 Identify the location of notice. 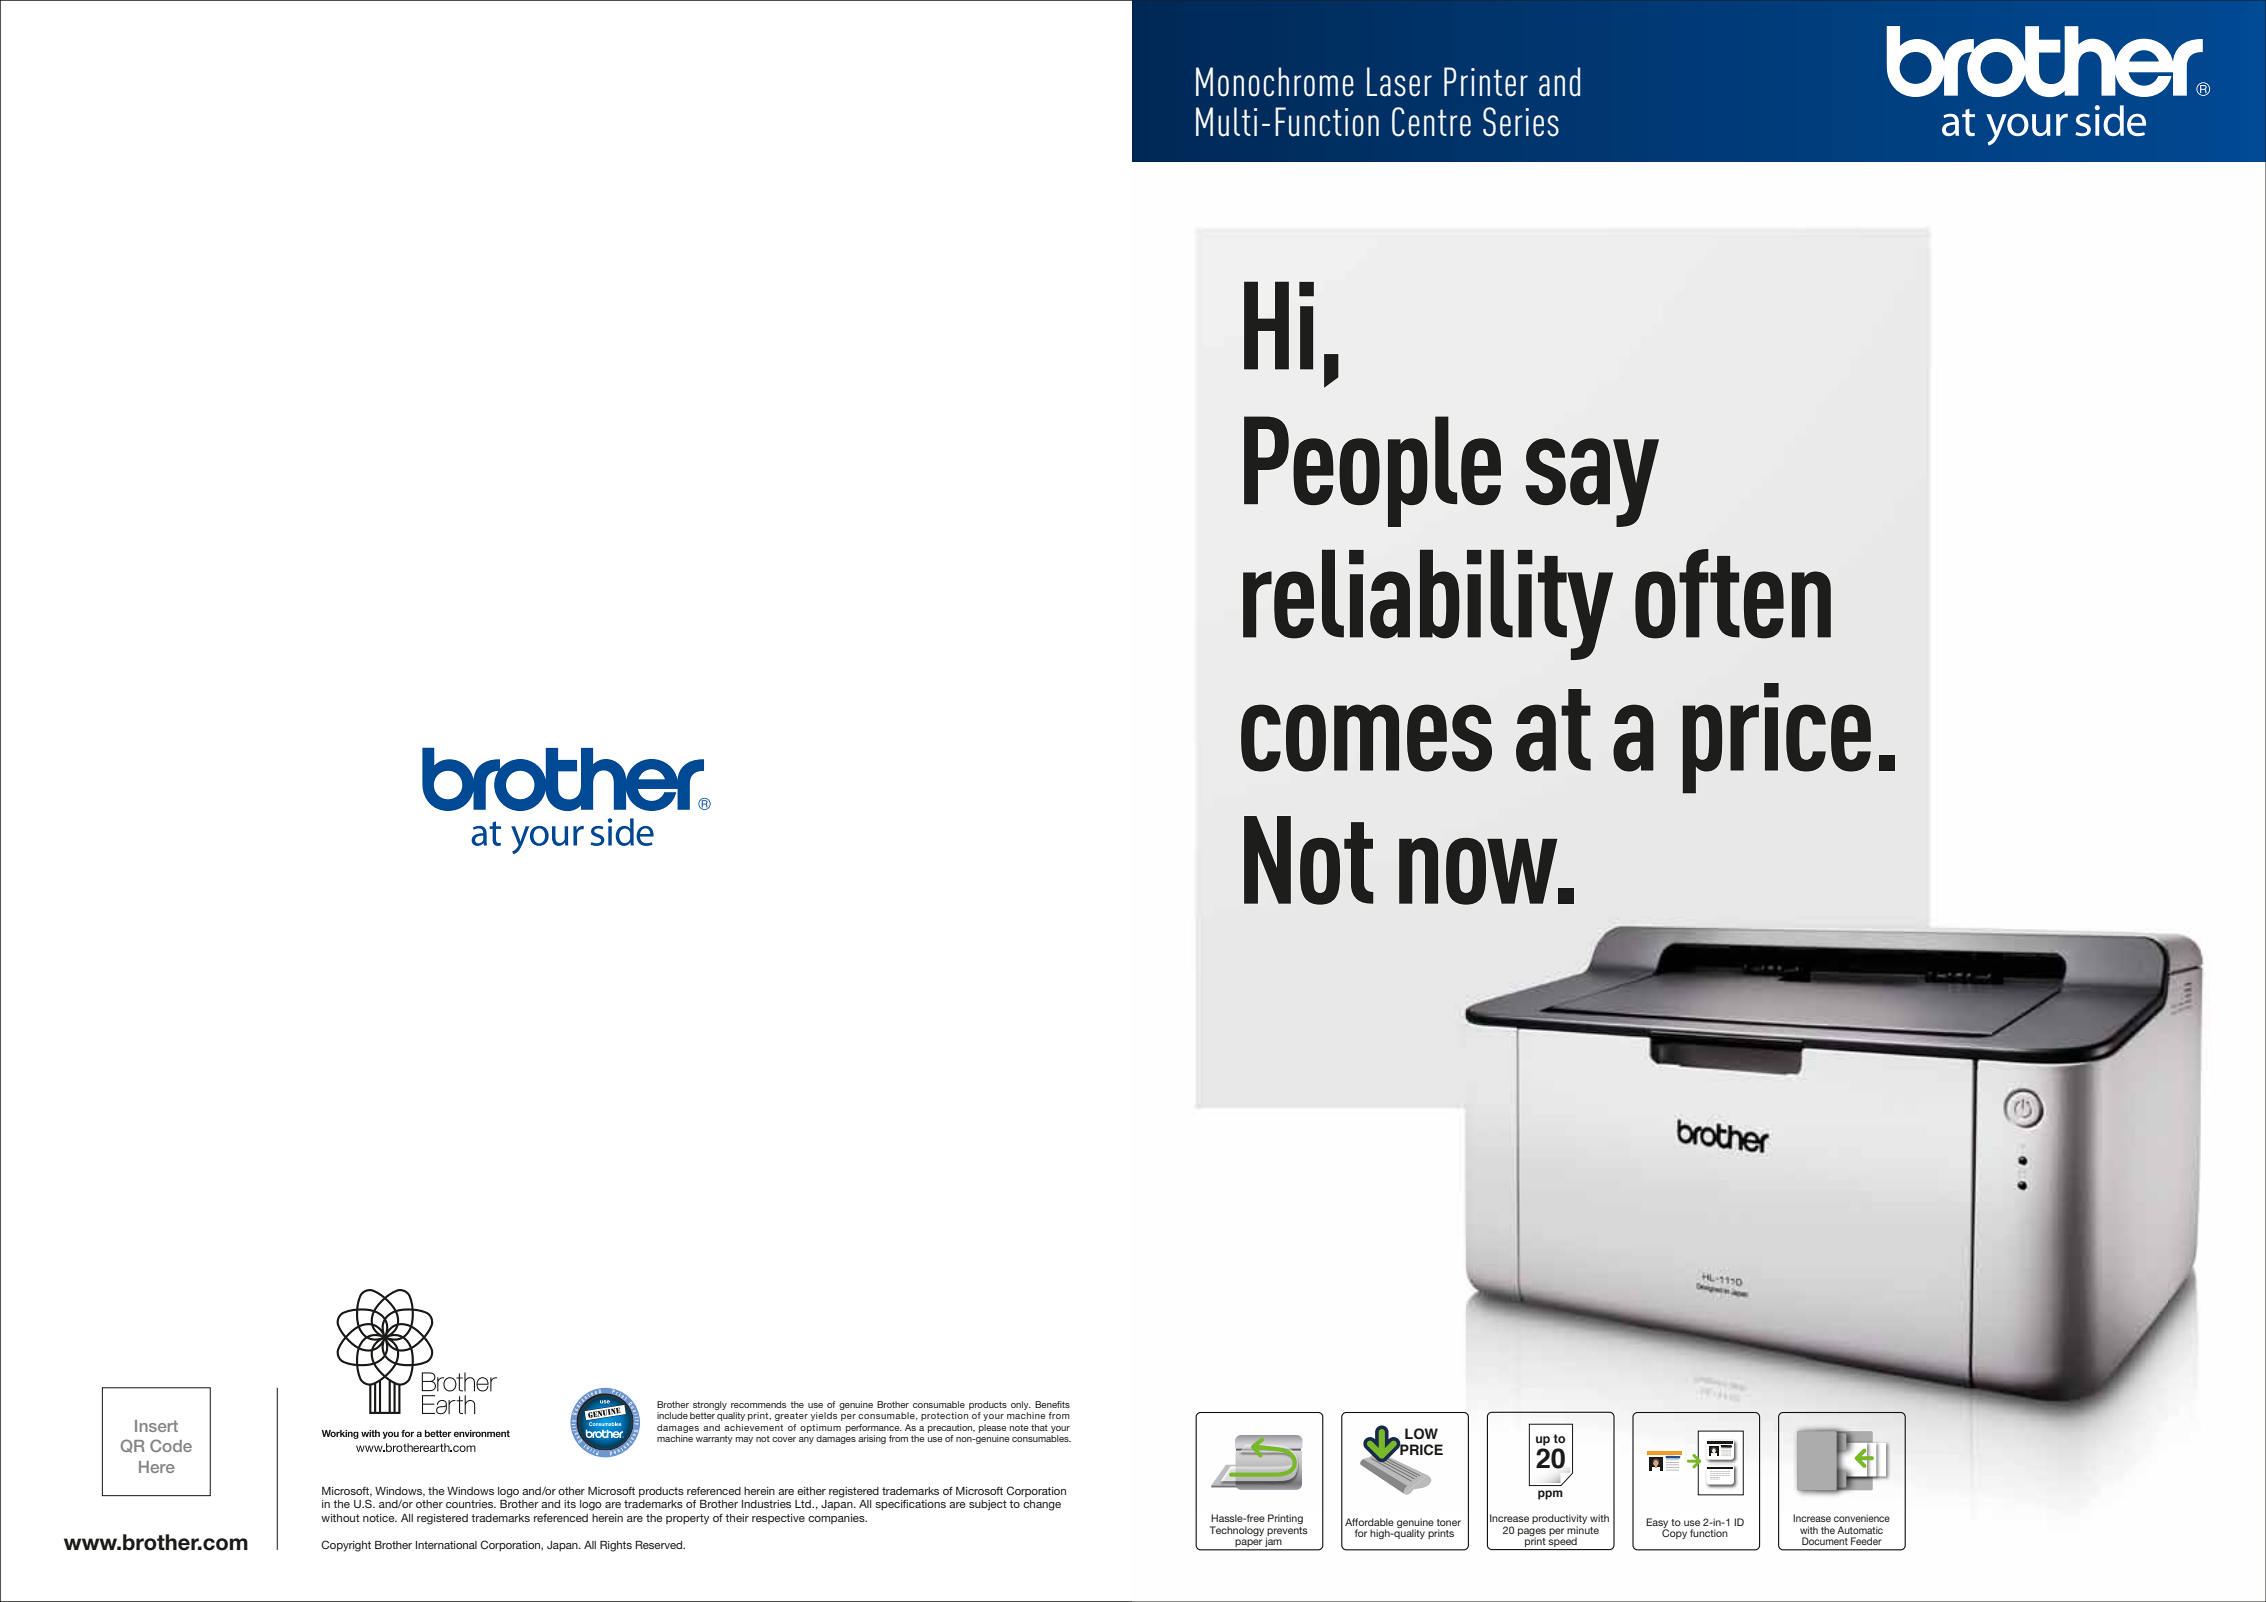
(380, 1518).
